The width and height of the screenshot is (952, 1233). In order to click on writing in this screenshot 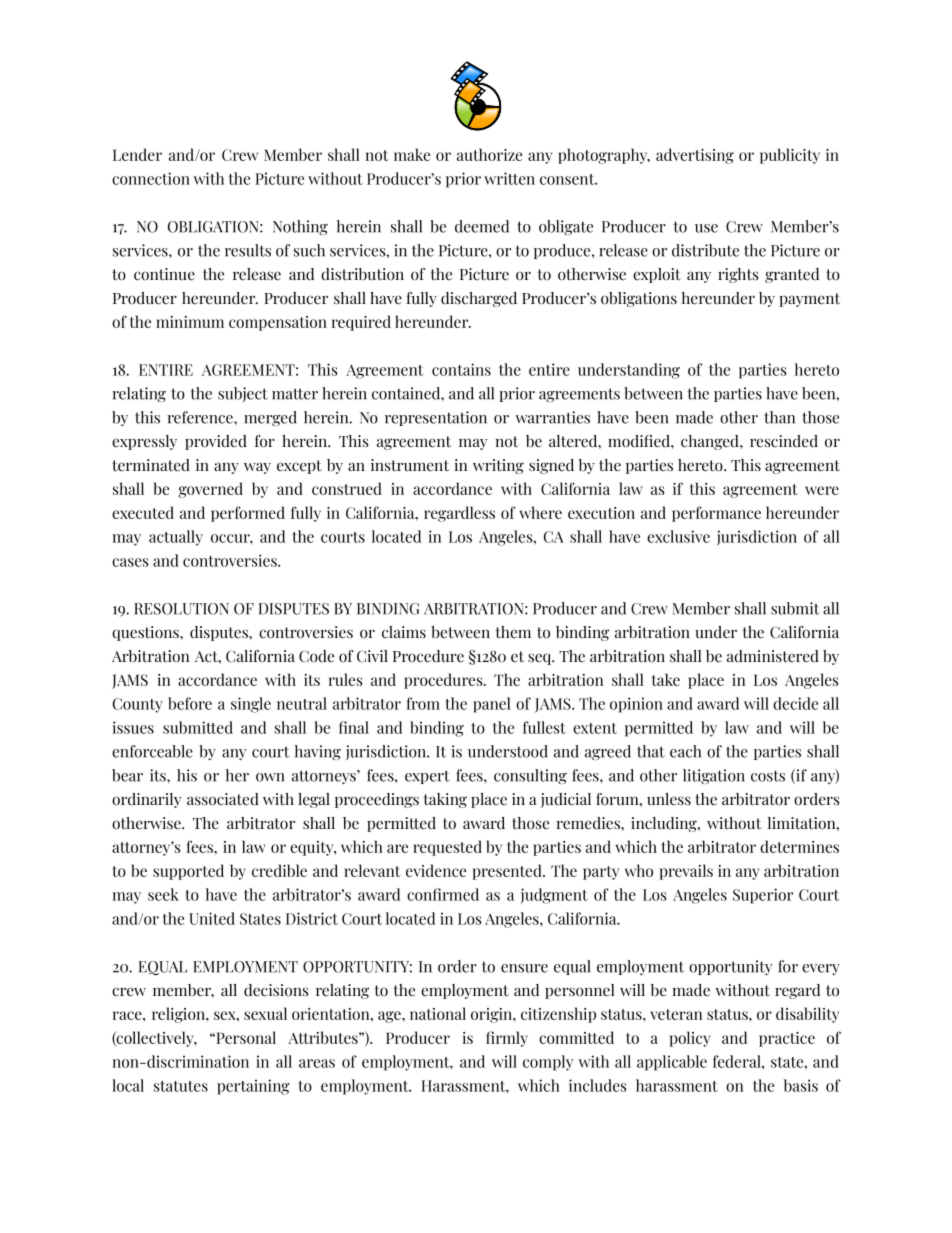, I will do `click(498, 466)`.
